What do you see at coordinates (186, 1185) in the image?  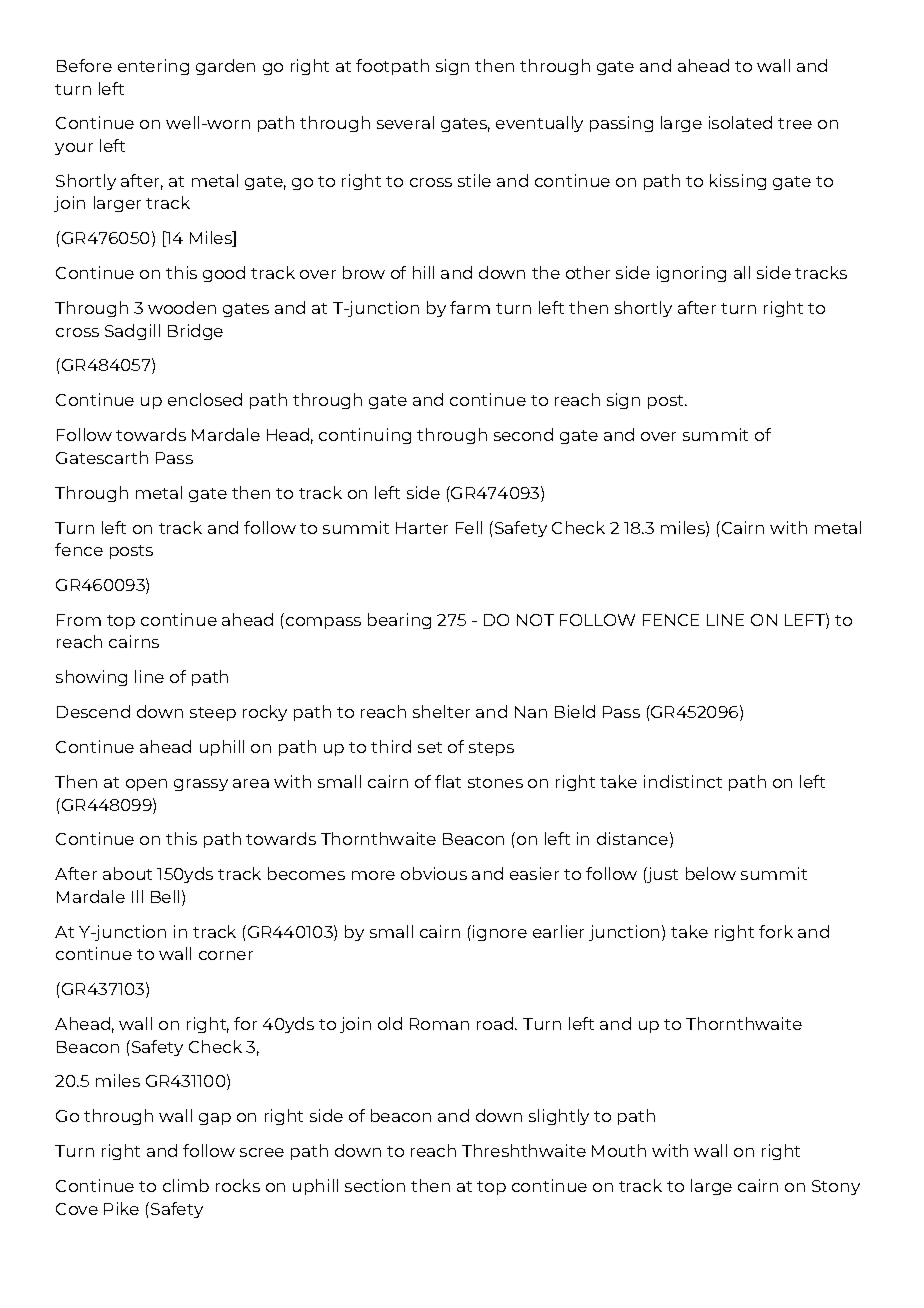 I see `climb` at bounding box center [186, 1185].
